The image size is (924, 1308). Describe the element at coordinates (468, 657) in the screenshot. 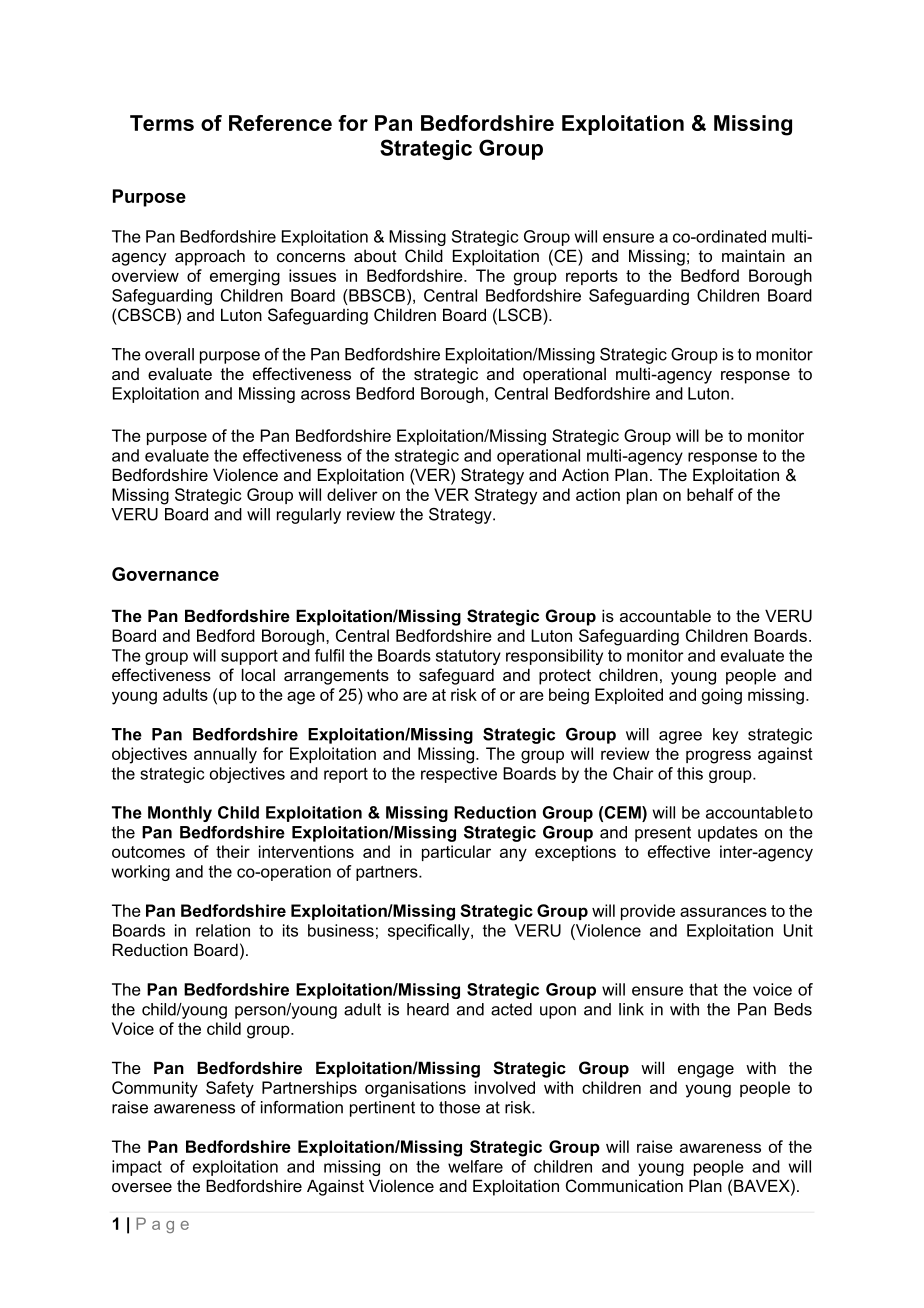

I see `statutory` at that location.
